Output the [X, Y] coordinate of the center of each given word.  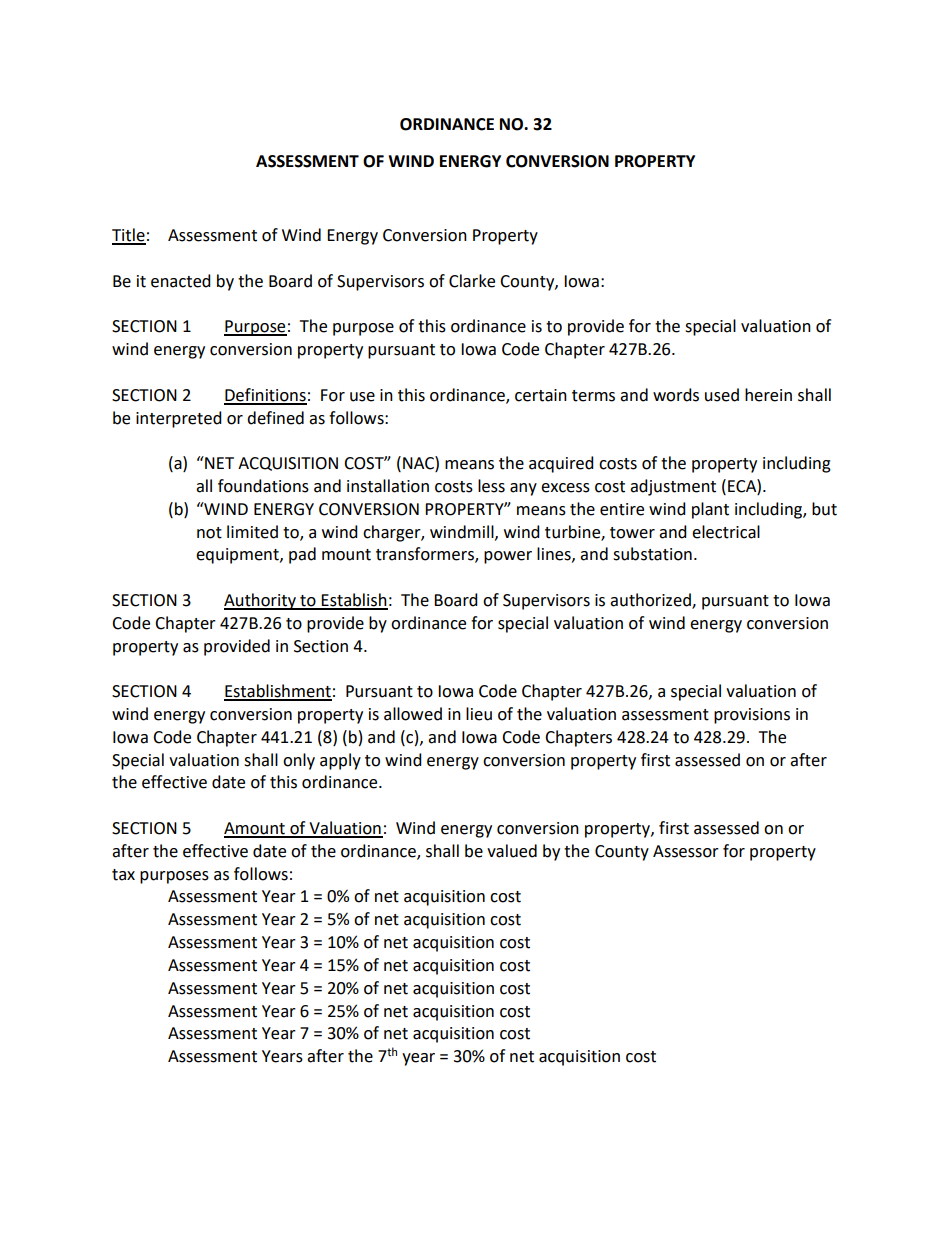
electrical [726, 532]
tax [123, 875]
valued [512, 851]
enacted [181, 281]
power [508, 557]
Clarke [472, 281]
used [722, 395]
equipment [238, 556]
